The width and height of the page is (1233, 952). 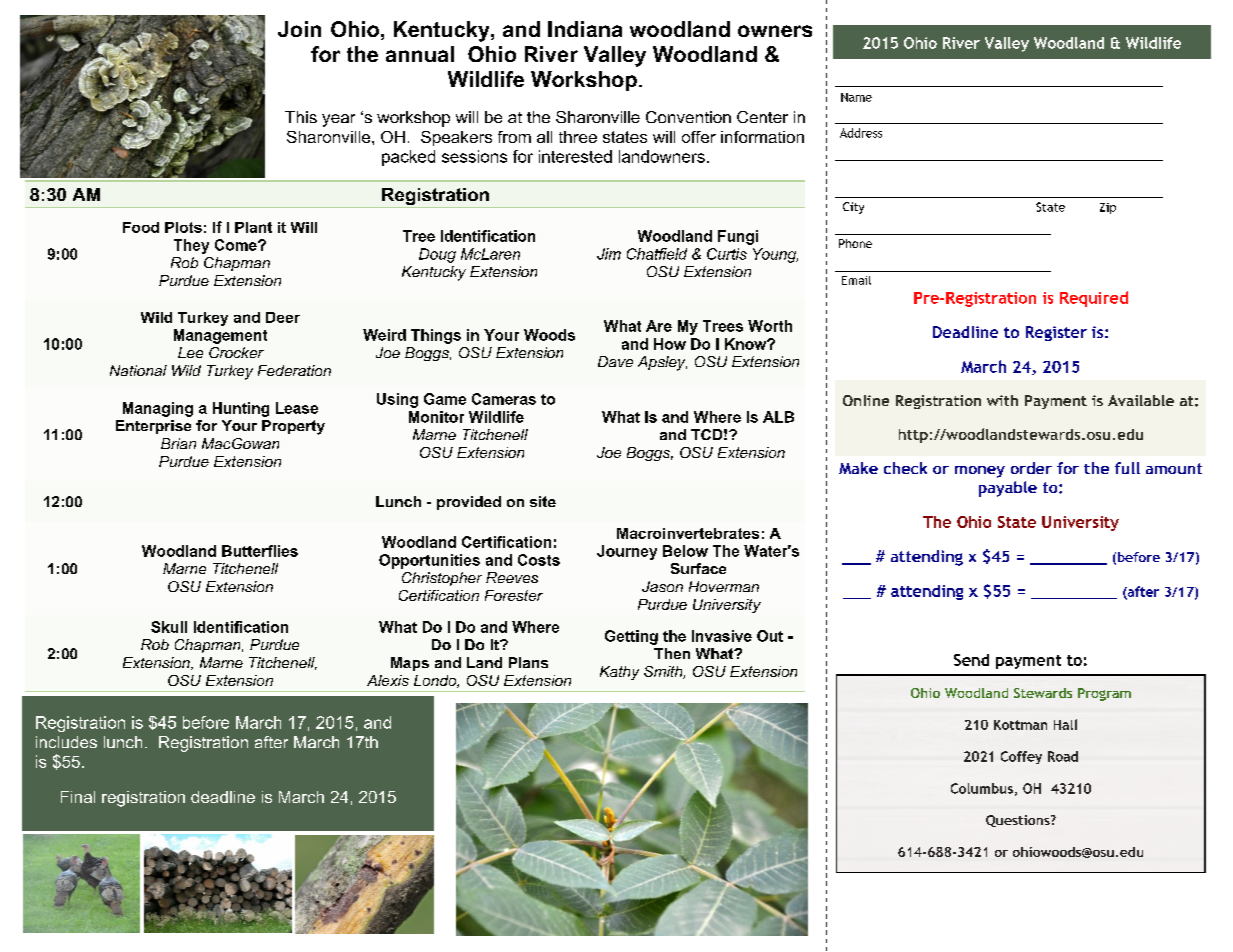 What do you see at coordinates (1094, 299) in the page?
I see `Required` at bounding box center [1094, 299].
